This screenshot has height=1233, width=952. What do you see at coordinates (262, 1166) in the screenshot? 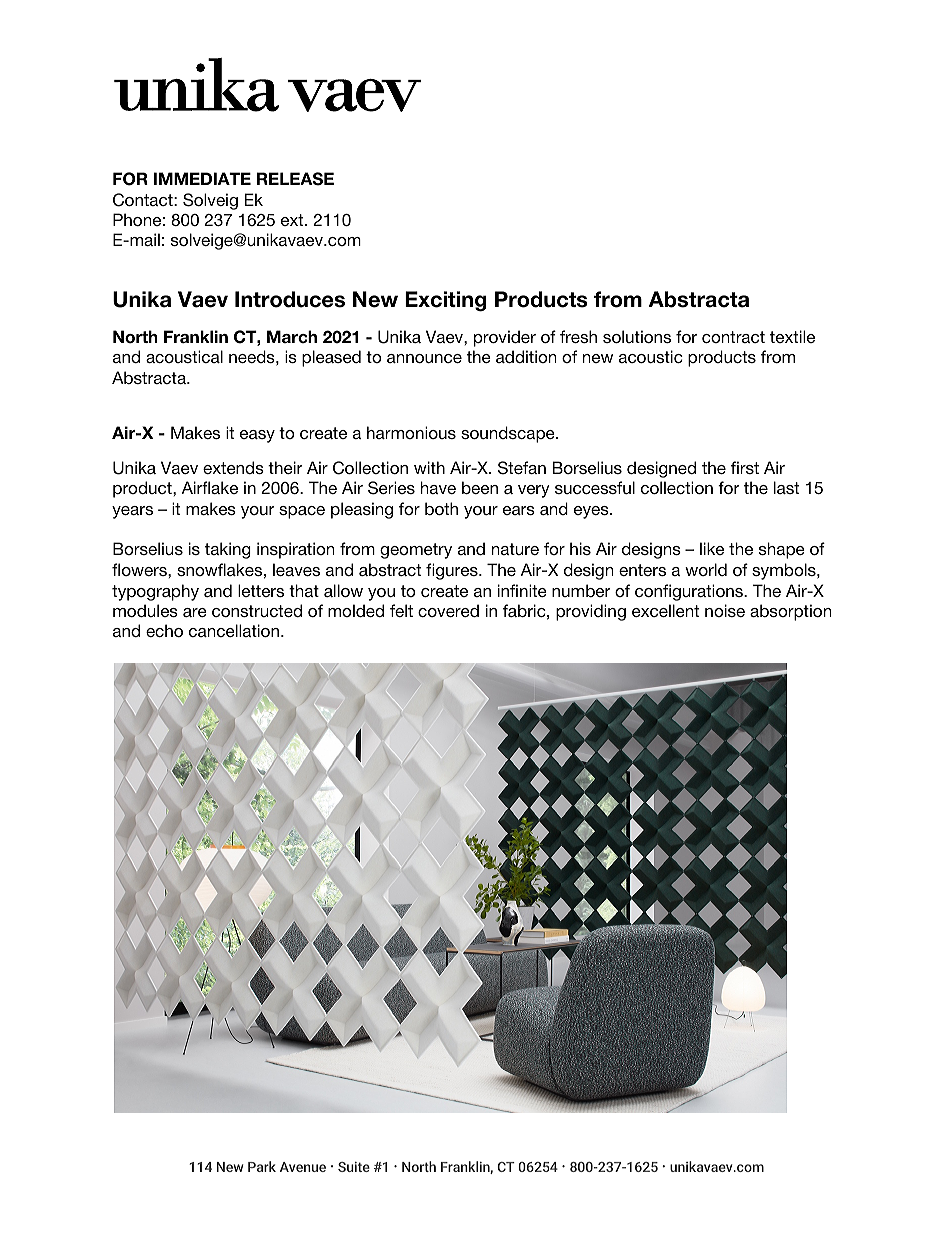
I see `Park` at bounding box center [262, 1166].
